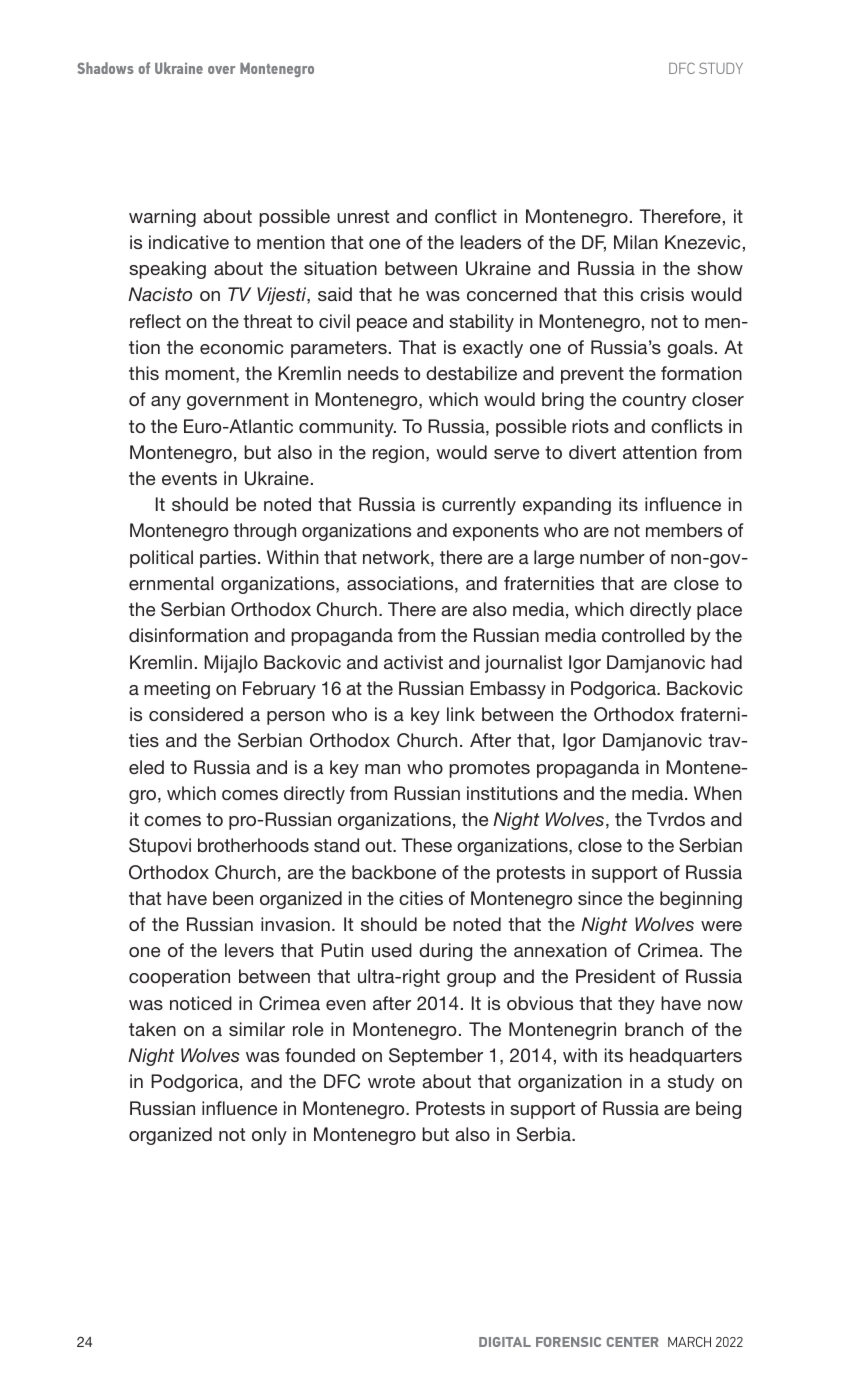 This screenshot has width=846, height=1400. Describe the element at coordinates (636, 242) in the screenshot. I see `Milan` at that location.
